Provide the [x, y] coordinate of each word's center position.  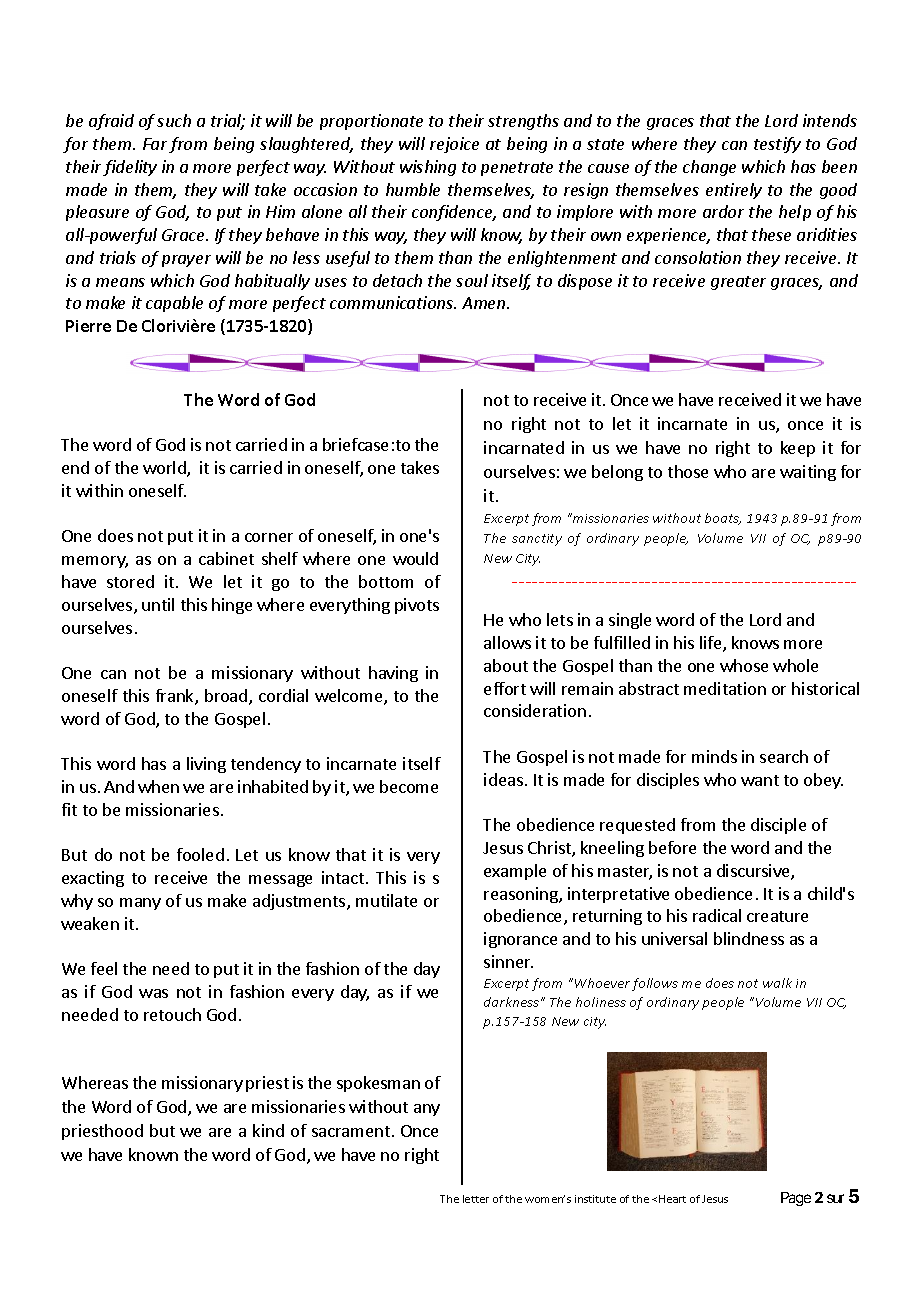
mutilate [386, 900]
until [158, 604]
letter [476, 1199]
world [165, 469]
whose [744, 665]
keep [798, 449]
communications [393, 302]
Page [796, 1199]
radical [717, 915]
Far [155, 144]
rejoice [454, 145]
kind [268, 1130]
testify [777, 145]
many [140, 904]
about [506, 665]
